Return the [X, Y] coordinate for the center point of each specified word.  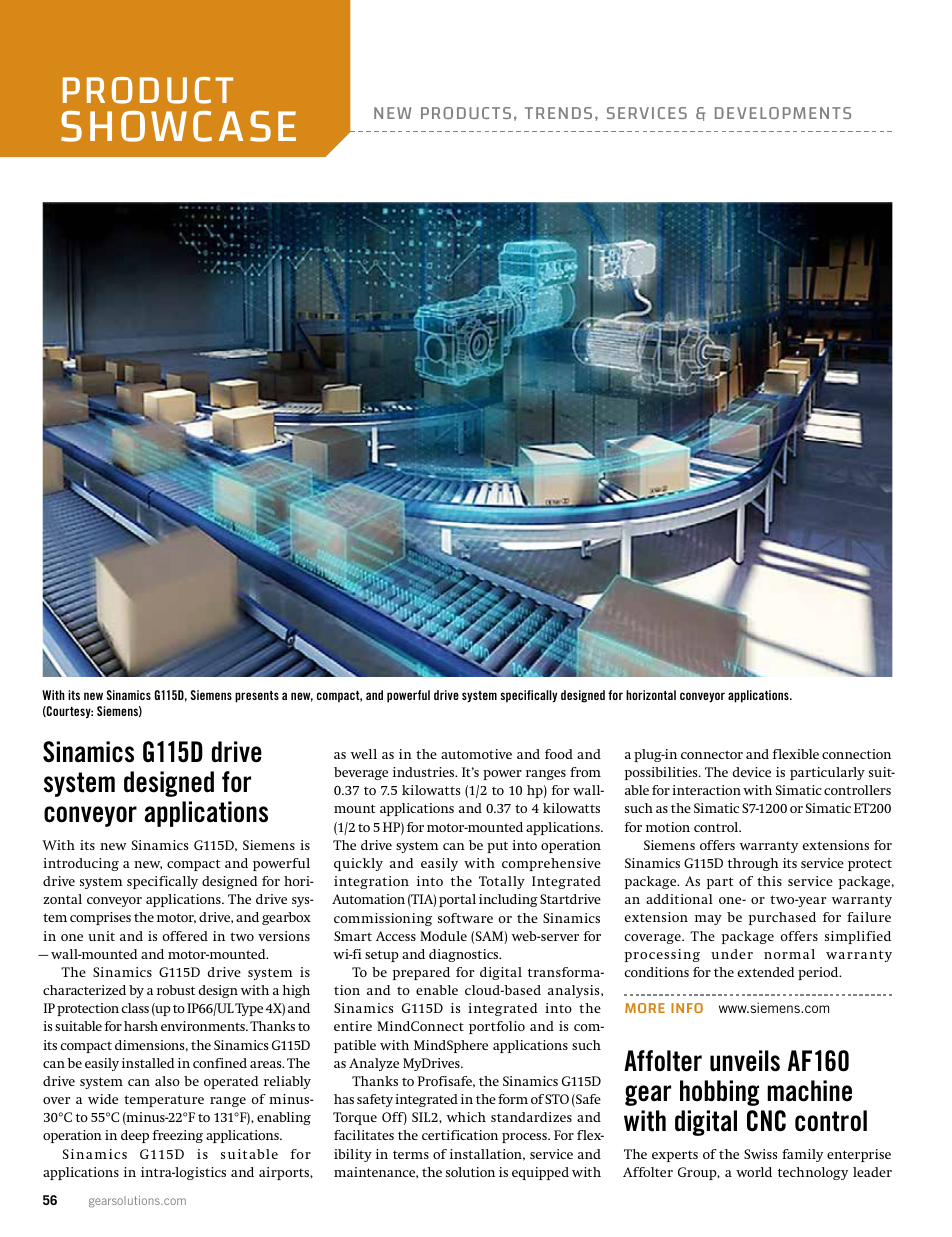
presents [257, 697]
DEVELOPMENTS [783, 113]
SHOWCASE [178, 126]
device [752, 772]
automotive [476, 754]
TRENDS [558, 113]
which [466, 1117]
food [559, 754]
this [769, 881]
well [364, 754]
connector [712, 754]
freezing [177, 1136]
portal [457, 900]
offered [185, 936]
